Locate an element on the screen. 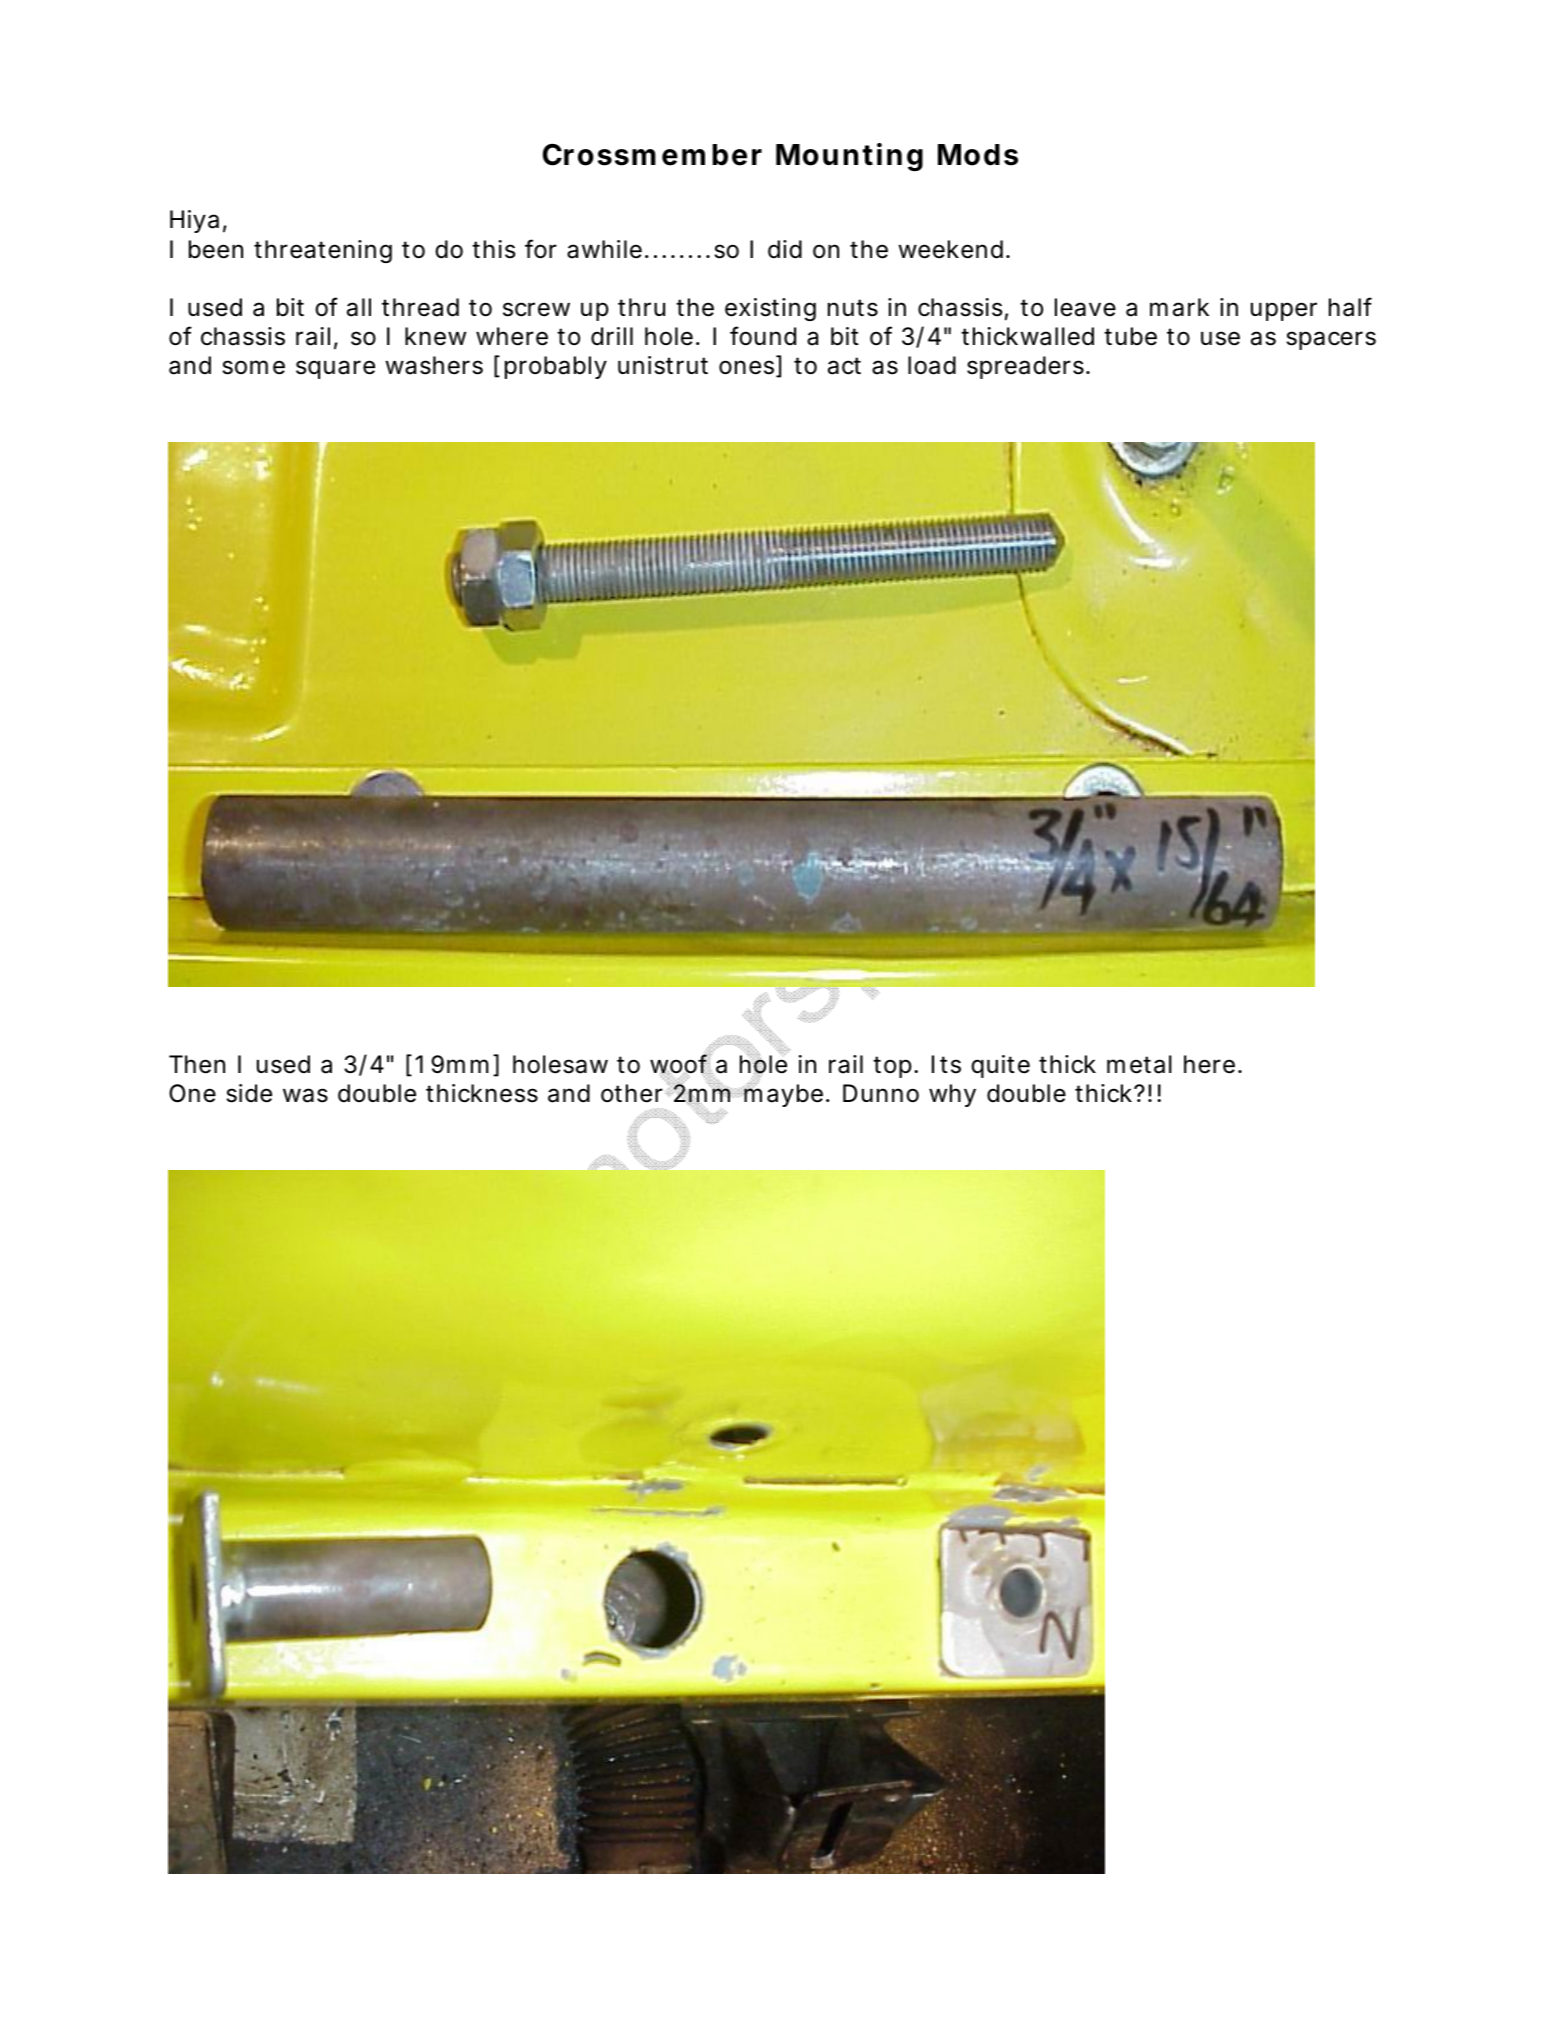 The height and width of the screenshot is (2022, 1562). square is located at coordinates (335, 369).
